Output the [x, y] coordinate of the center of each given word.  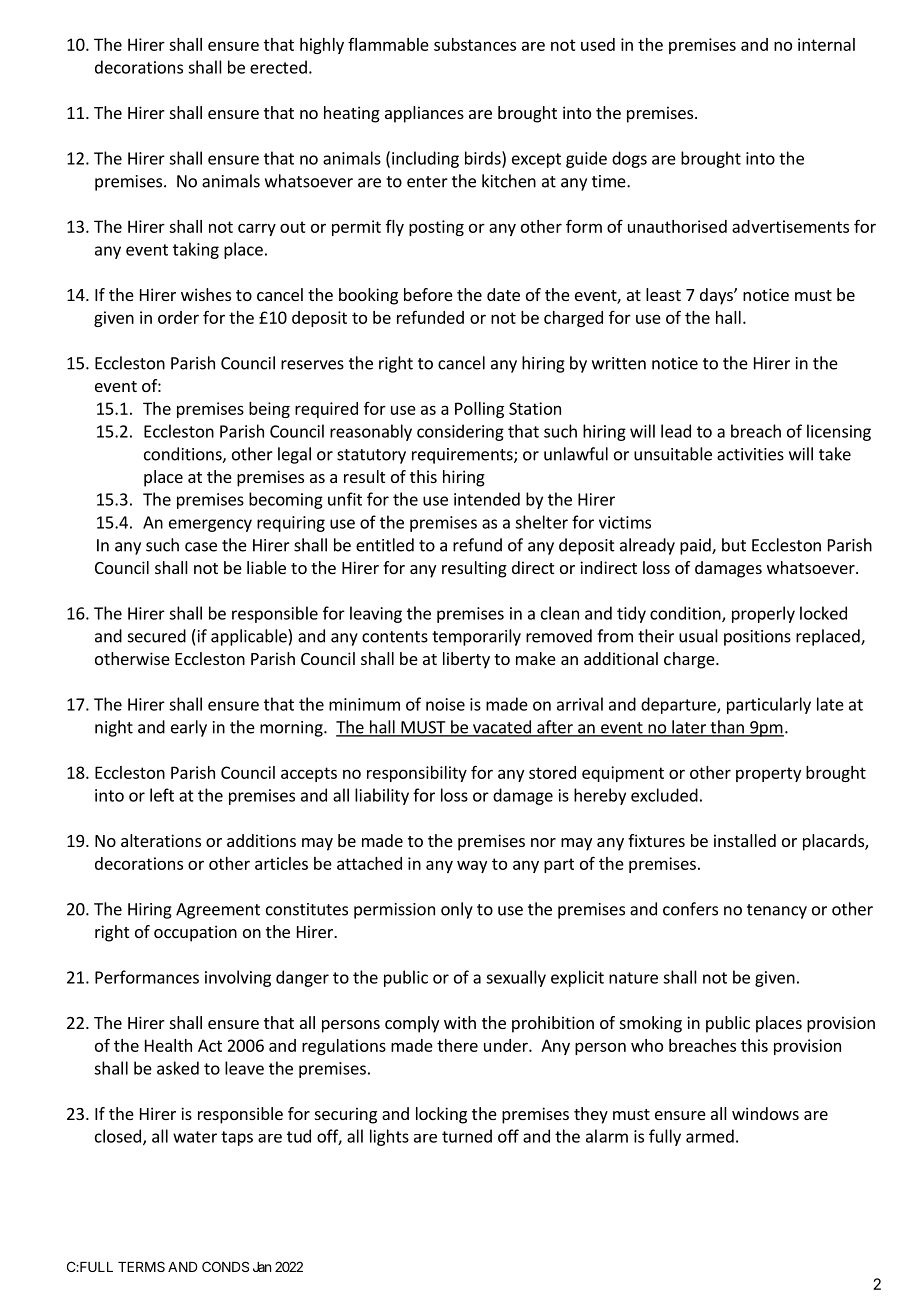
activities [750, 454]
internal [826, 44]
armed [710, 1136]
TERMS [141, 1266]
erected [278, 67]
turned [467, 1136]
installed [745, 840]
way [472, 866]
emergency [210, 525]
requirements [463, 456]
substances [475, 44]
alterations [161, 840]
